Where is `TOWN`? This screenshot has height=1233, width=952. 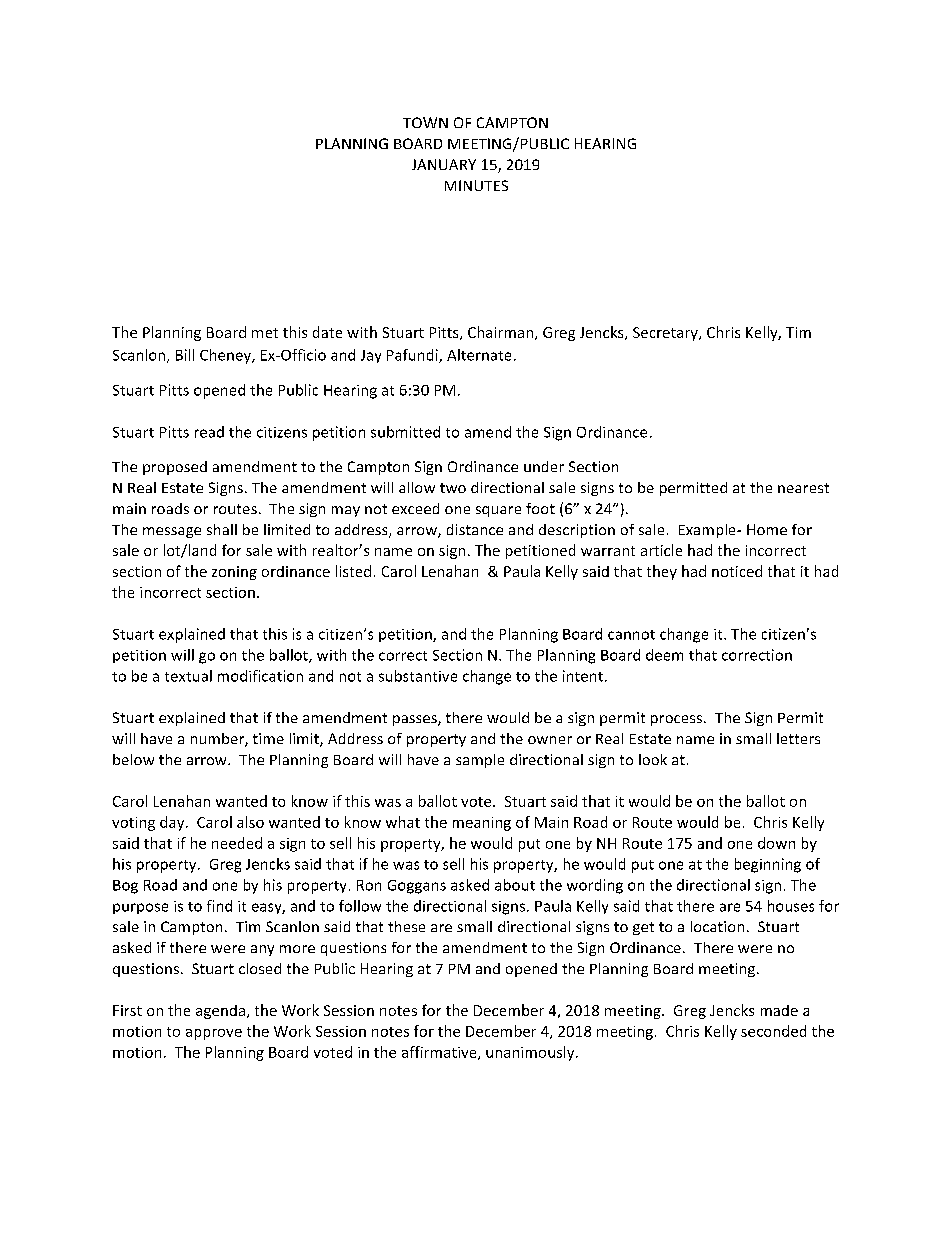
TOWN is located at coordinates (425, 122).
